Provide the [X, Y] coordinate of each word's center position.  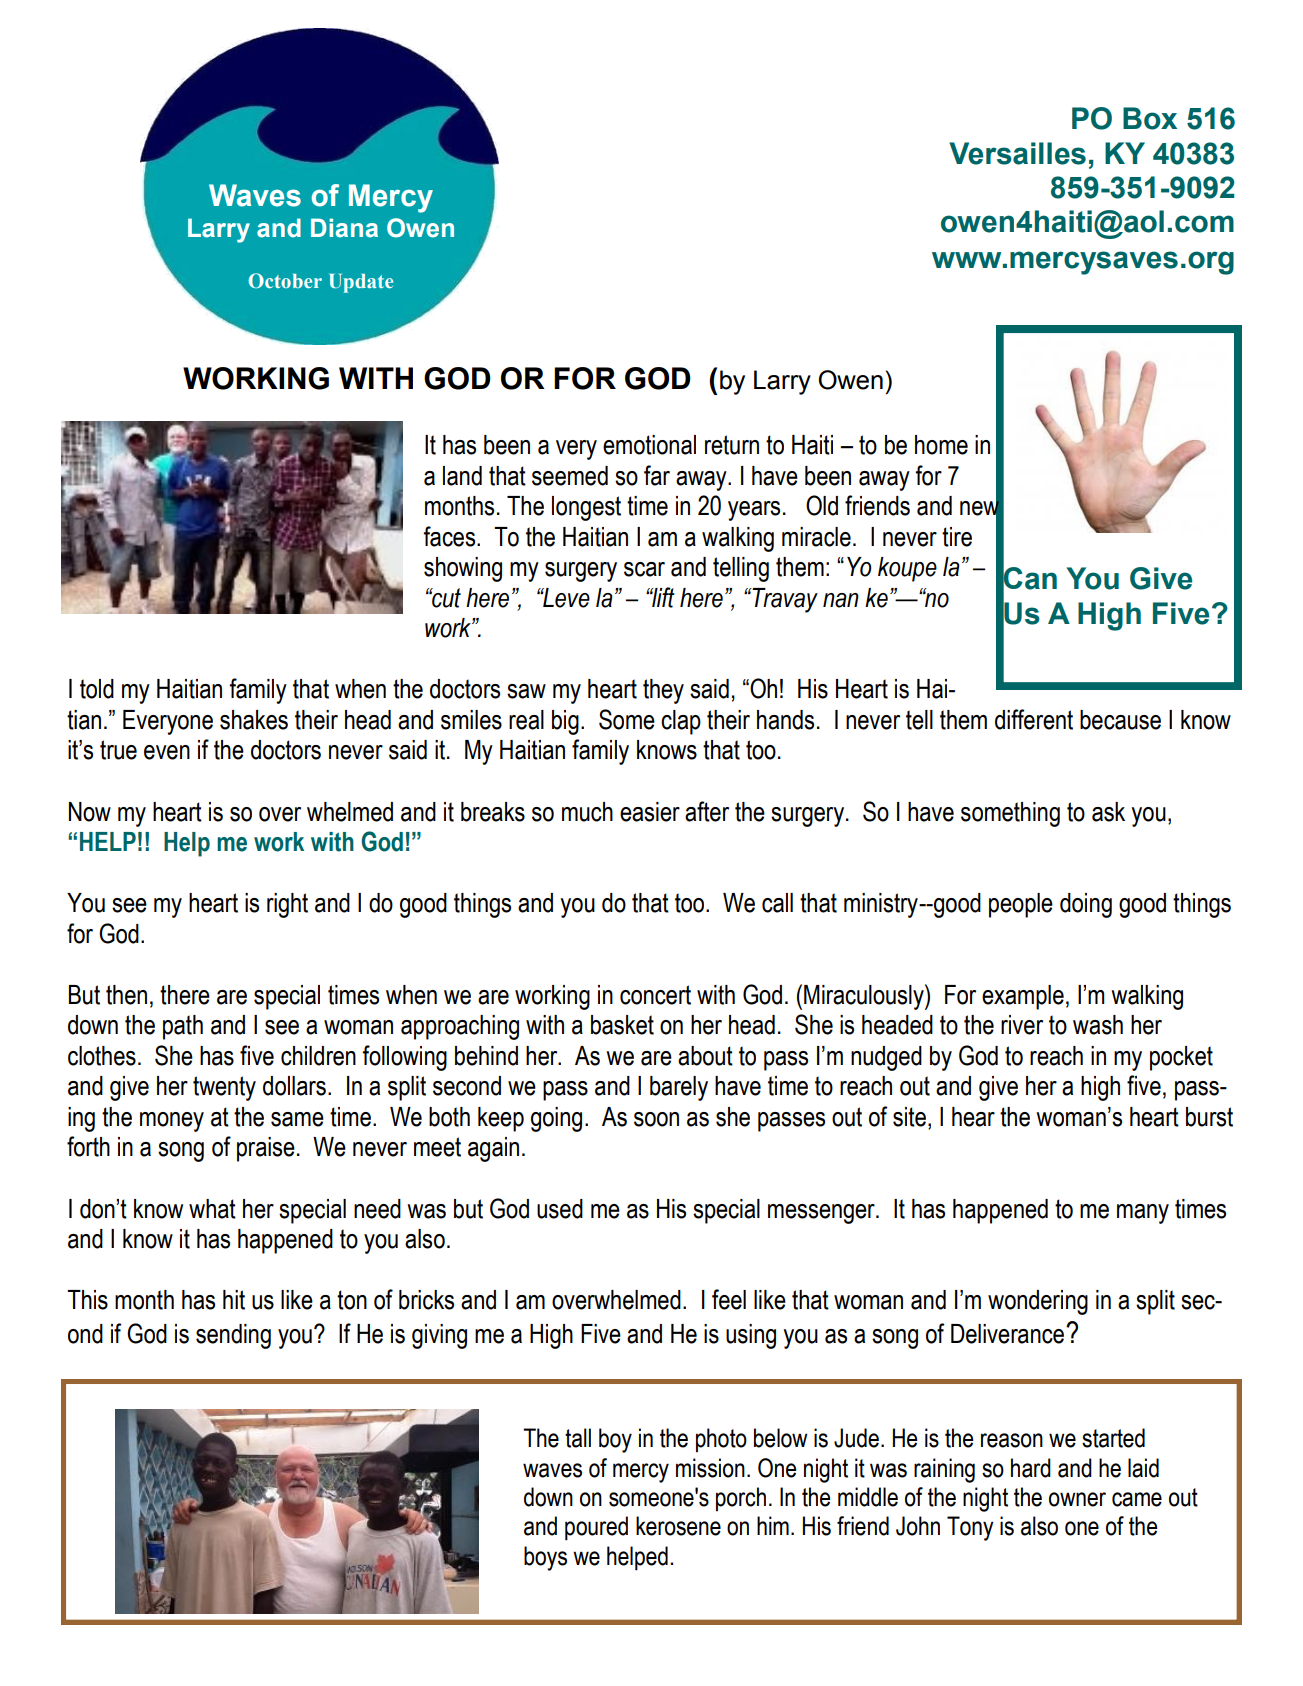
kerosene [678, 1526]
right [287, 905]
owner [1077, 1499]
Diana [344, 228]
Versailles [1017, 153]
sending [233, 1336]
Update [361, 283]
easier [650, 812]
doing [1086, 905]
